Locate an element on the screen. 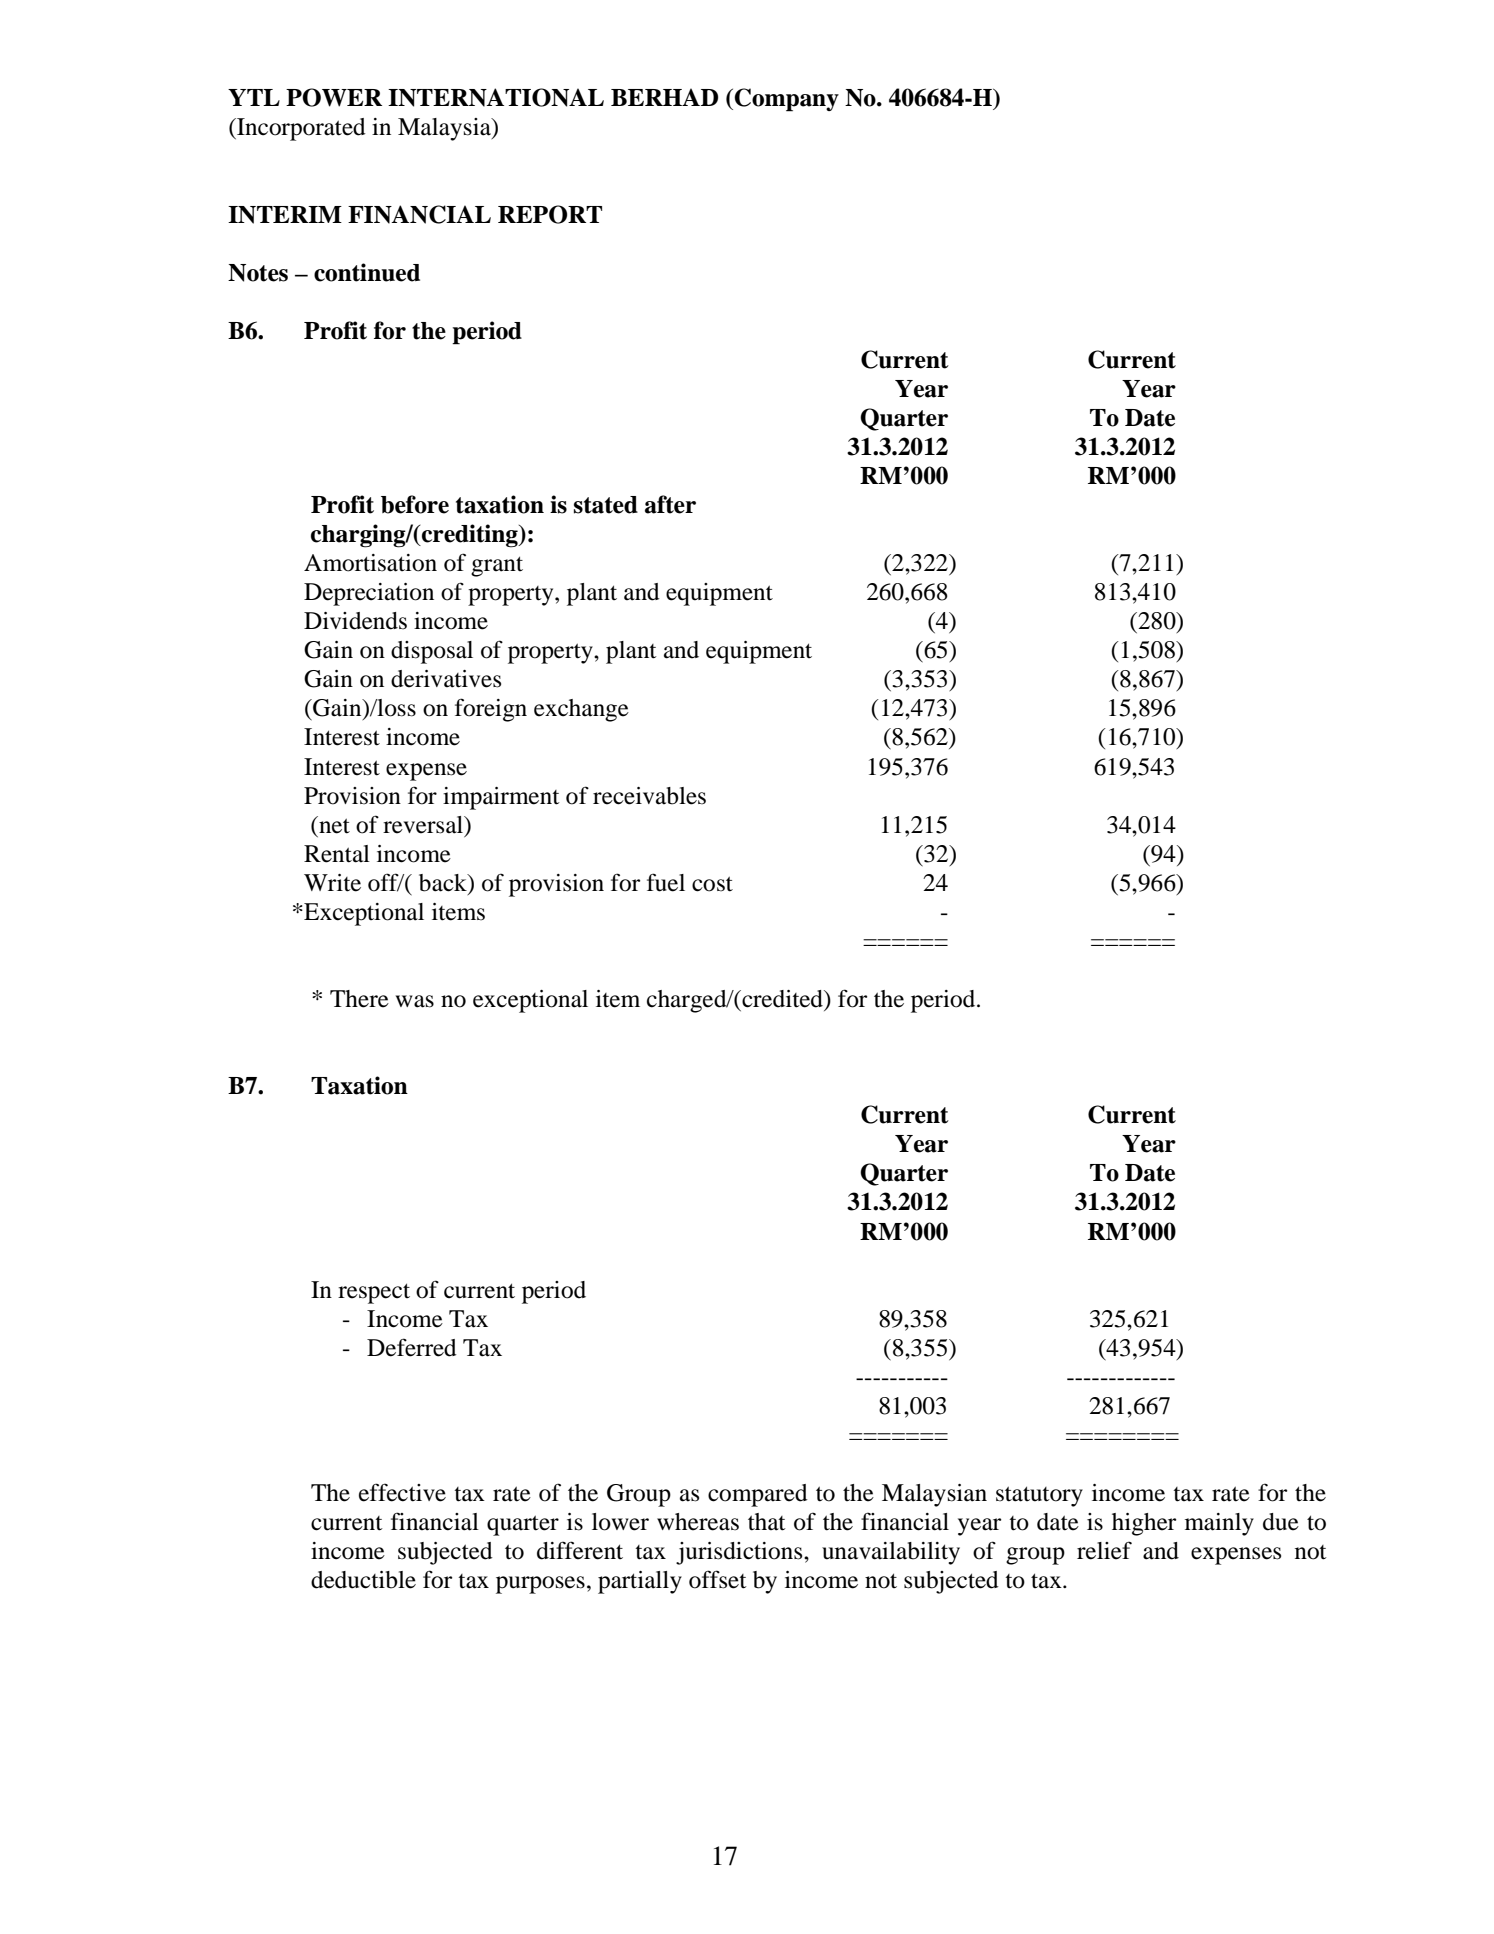 This screenshot has height=1934, width=1494. statutory is located at coordinates (1039, 1496).
